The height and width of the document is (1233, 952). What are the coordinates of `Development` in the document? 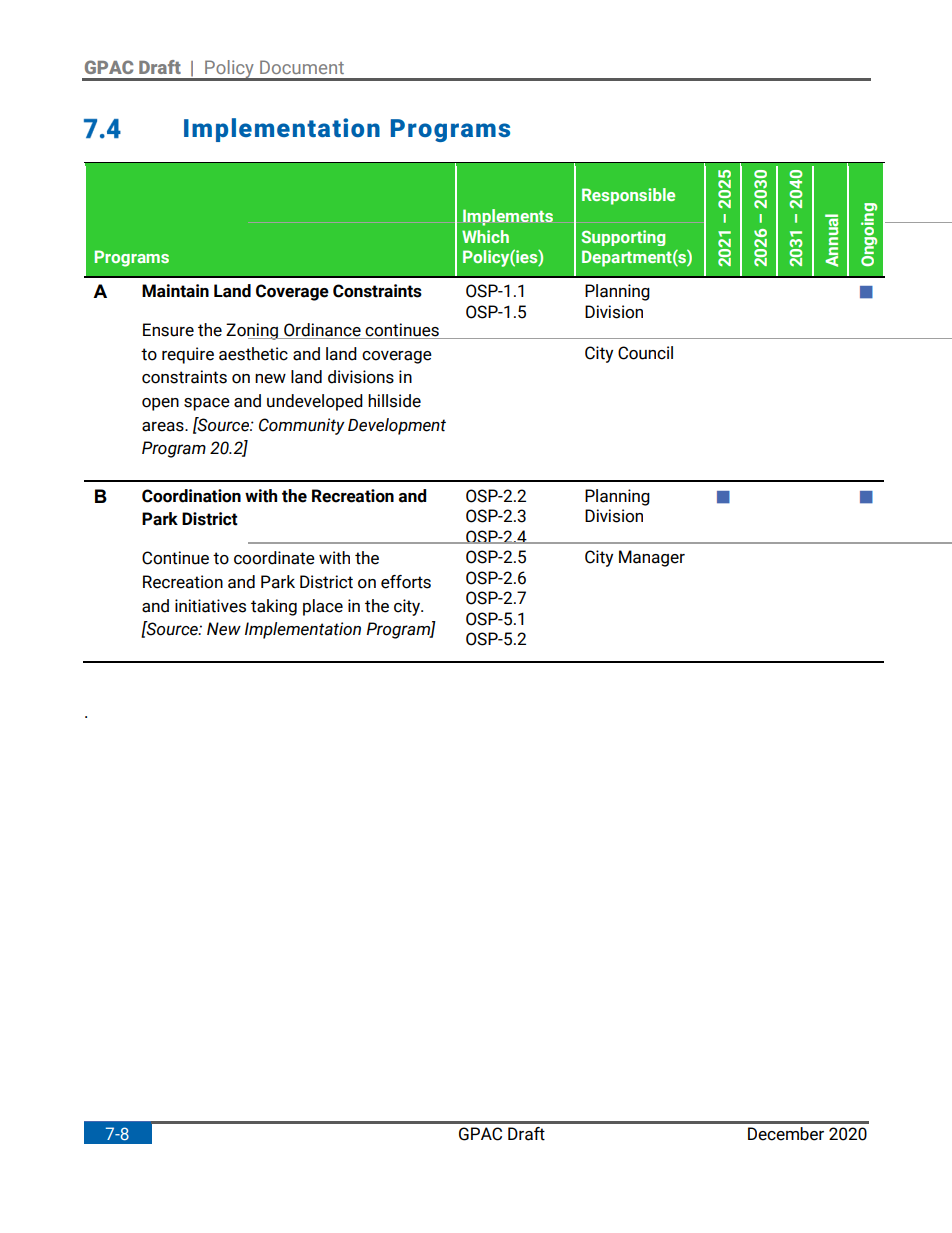 It's located at (397, 426).
